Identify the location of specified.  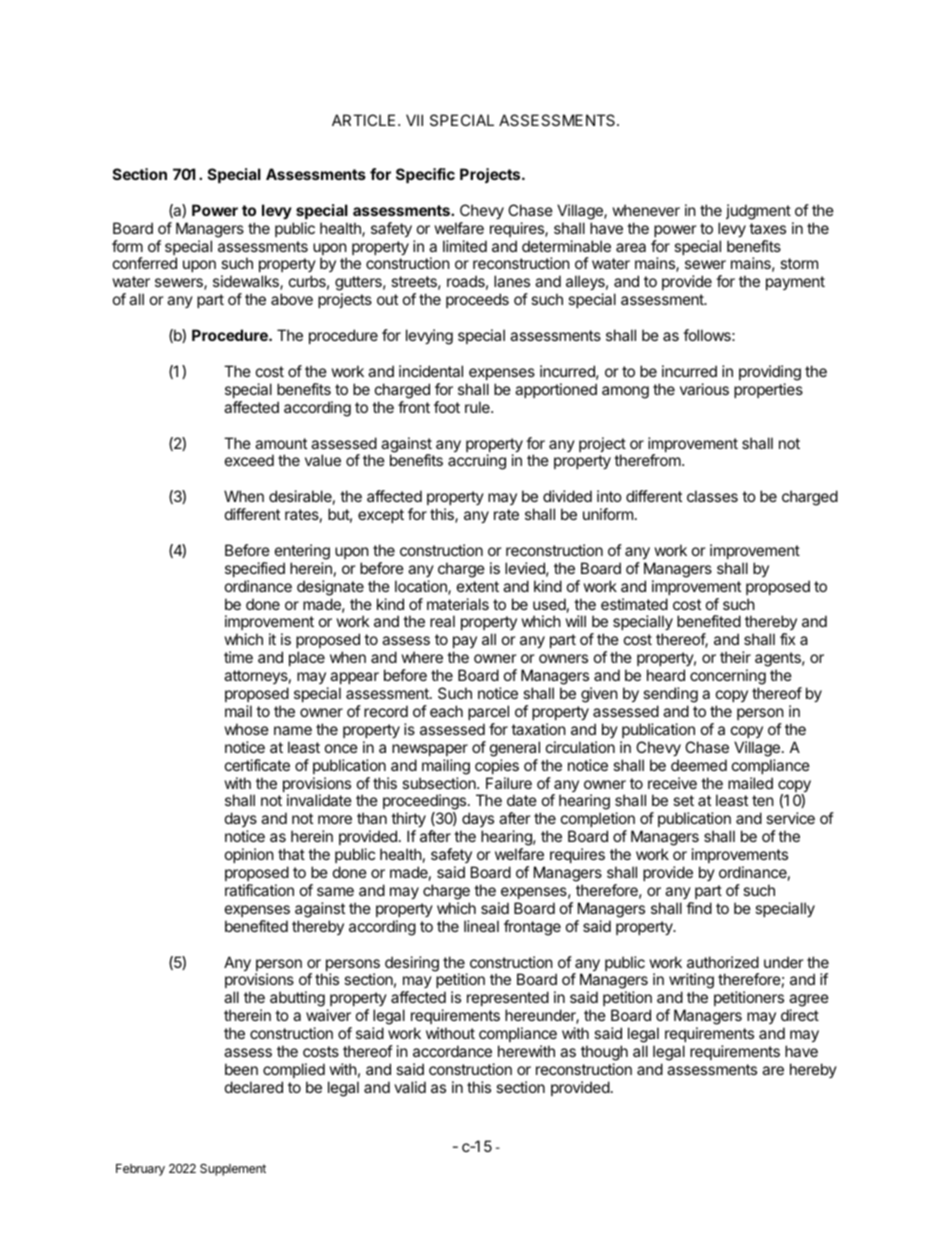
(255, 569).
